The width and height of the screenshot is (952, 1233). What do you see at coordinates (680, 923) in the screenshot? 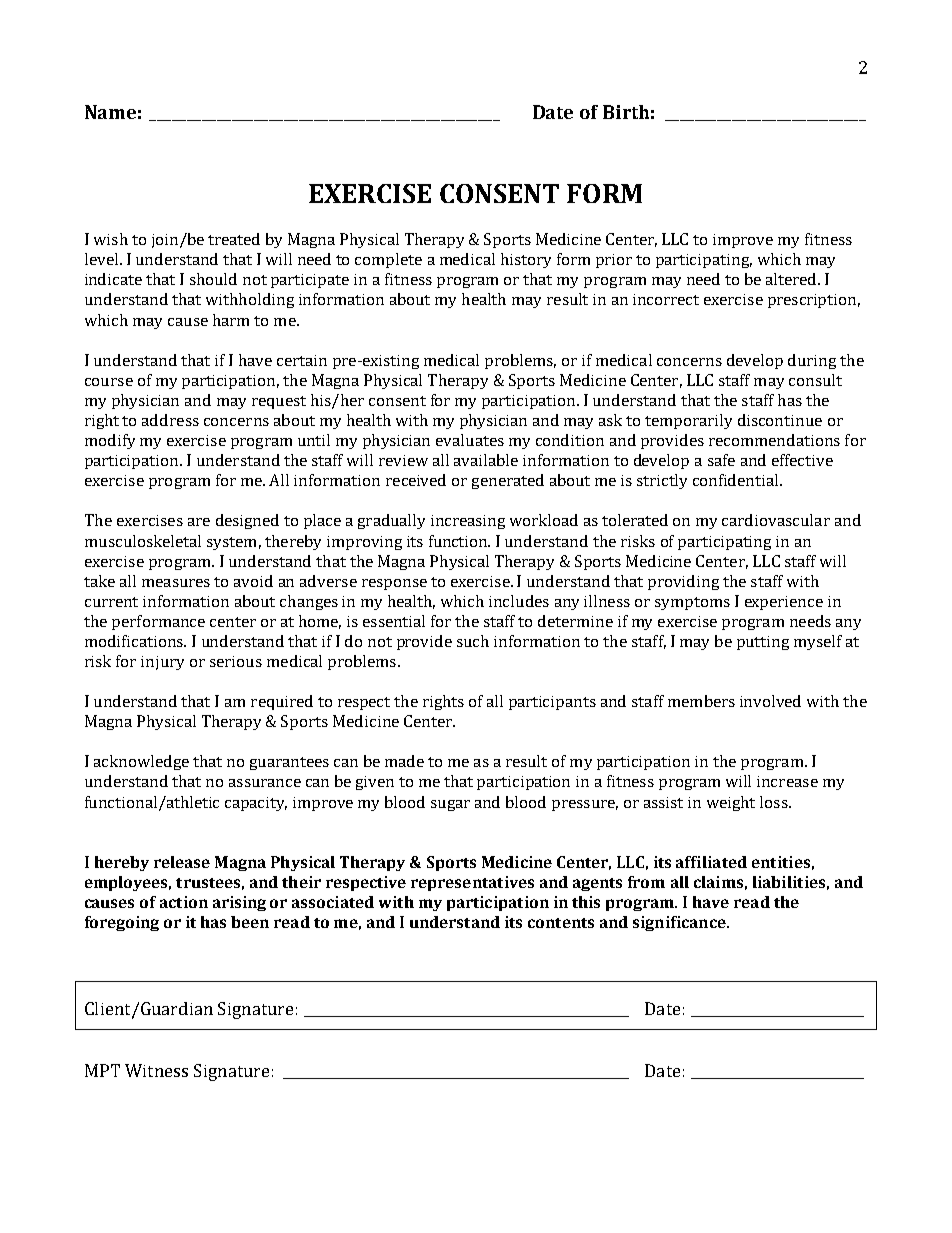
I see `significance` at bounding box center [680, 923].
